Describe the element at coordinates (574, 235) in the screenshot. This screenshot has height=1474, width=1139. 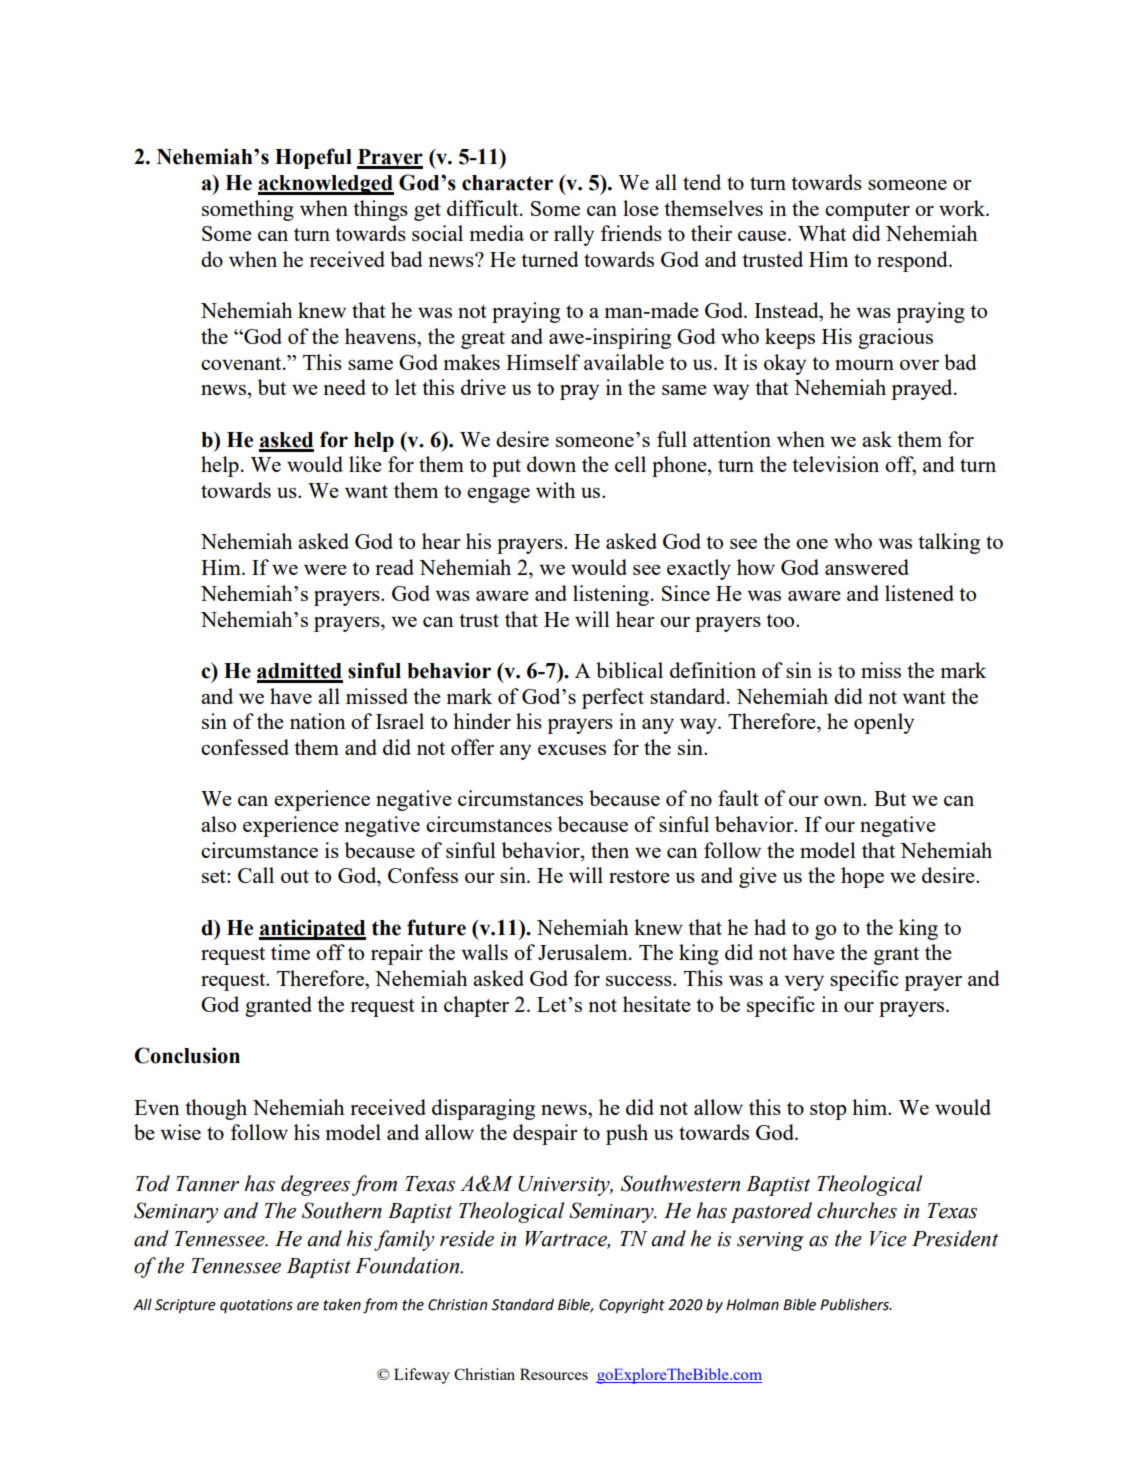
I see `rally` at that location.
